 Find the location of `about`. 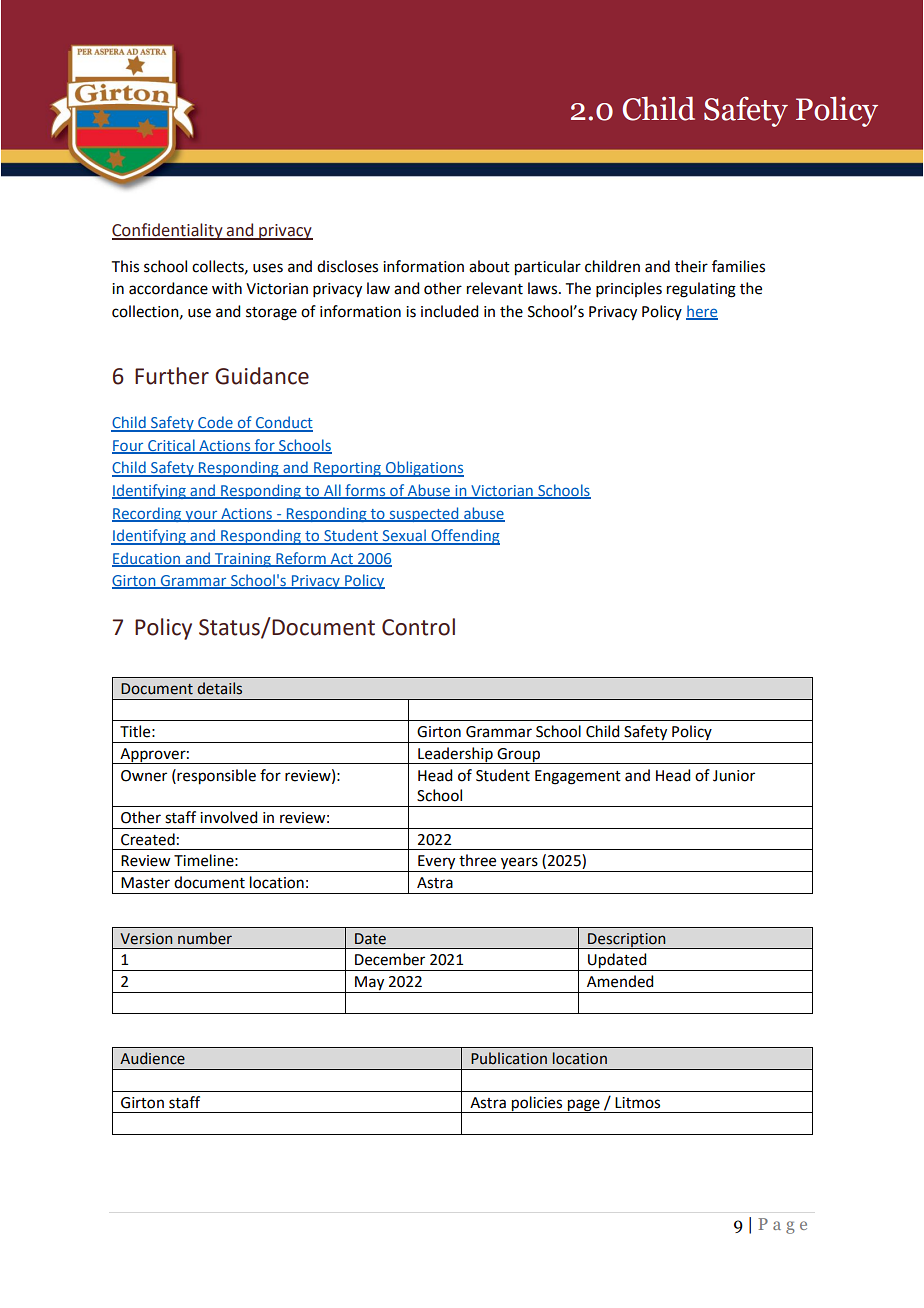

about is located at coordinates (489, 266).
